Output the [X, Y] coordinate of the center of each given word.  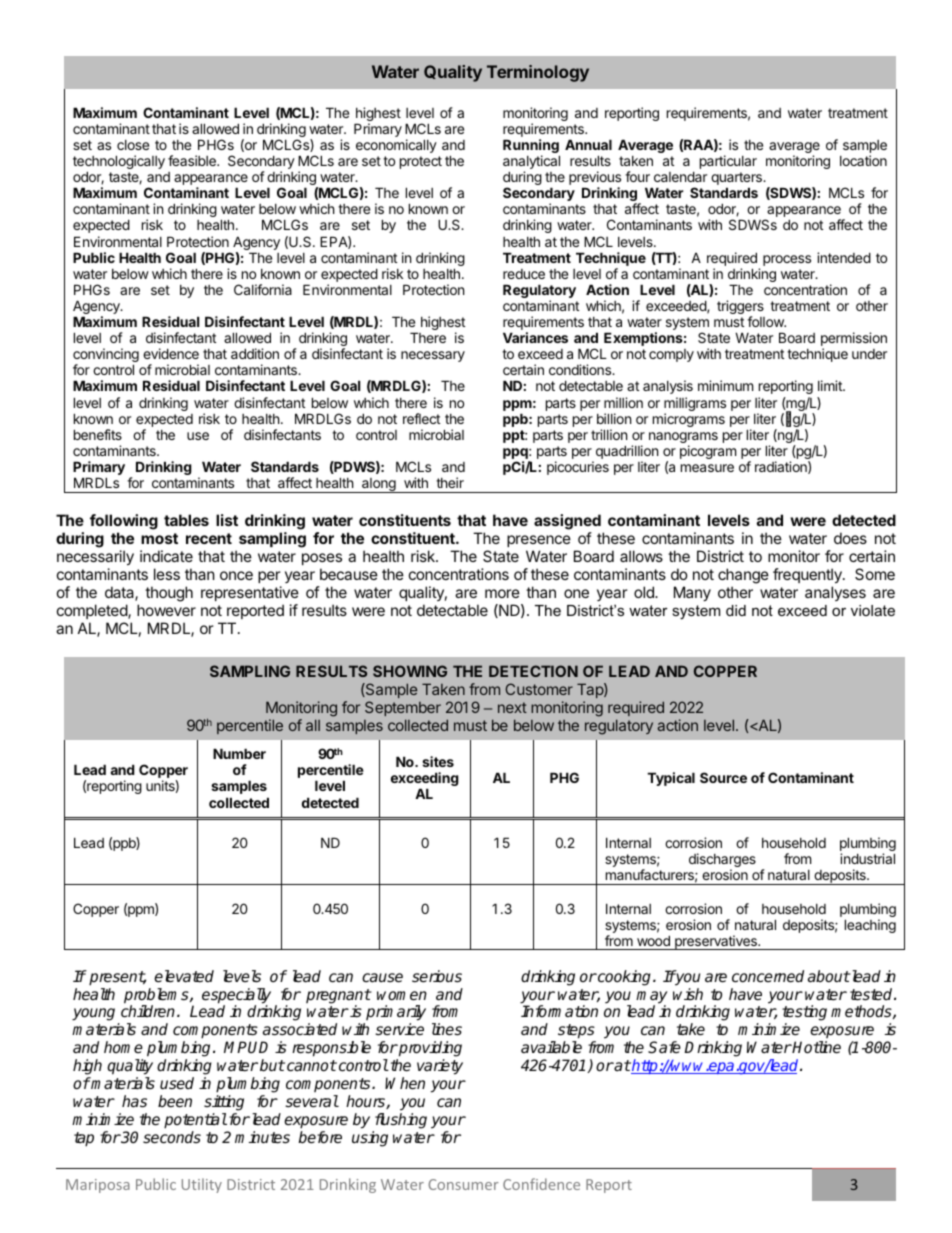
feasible [193, 160]
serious [437, 976]
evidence [171, 353]
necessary [433, 356]
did [736, 610]
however [166, 610]
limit [831, 385]
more [502, 593]
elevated [184, 976]
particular [728, 162]
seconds [172, 1137]
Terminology [538, 73]
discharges [722, 861]
